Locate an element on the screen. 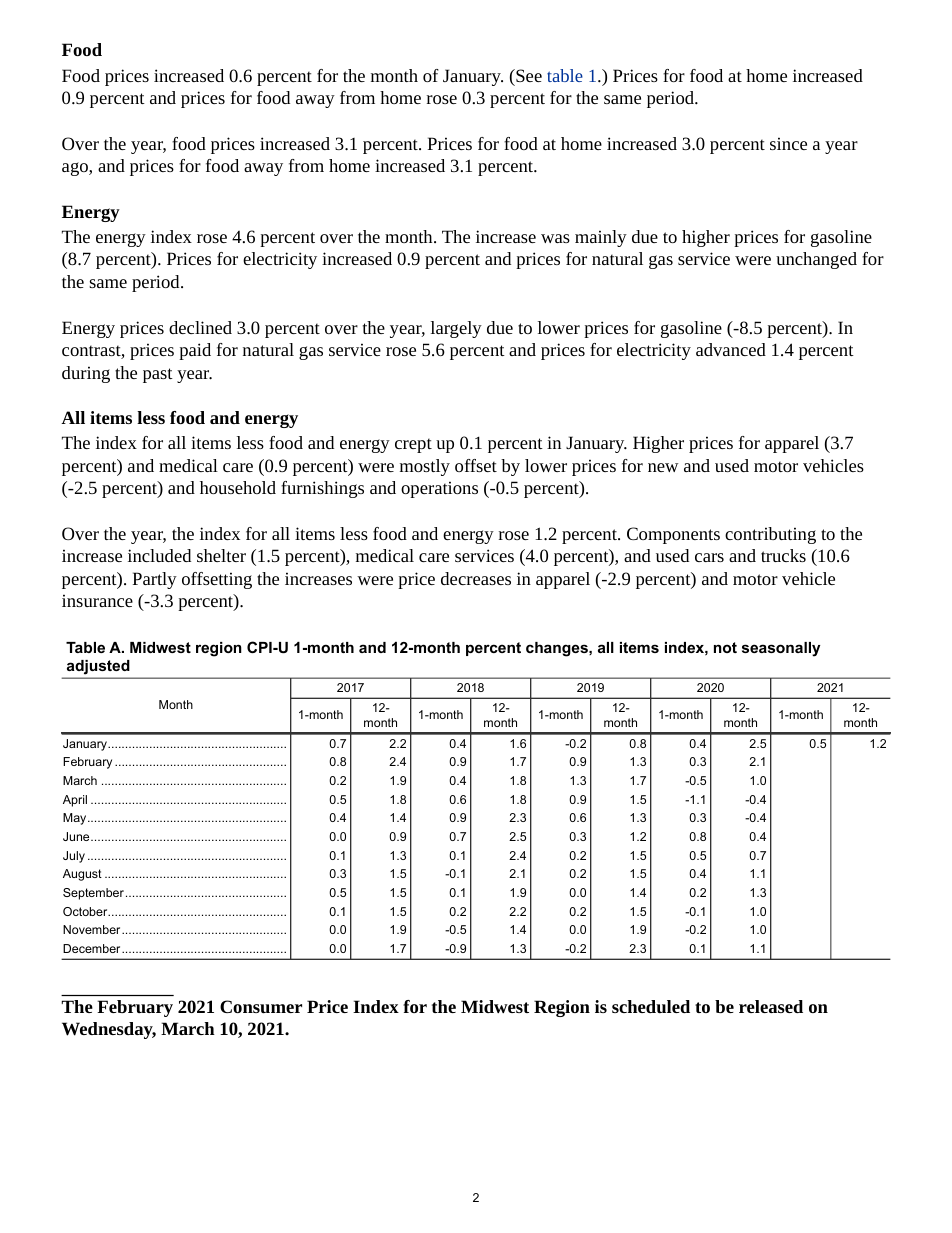  past is located at coordinates (158, 375).
